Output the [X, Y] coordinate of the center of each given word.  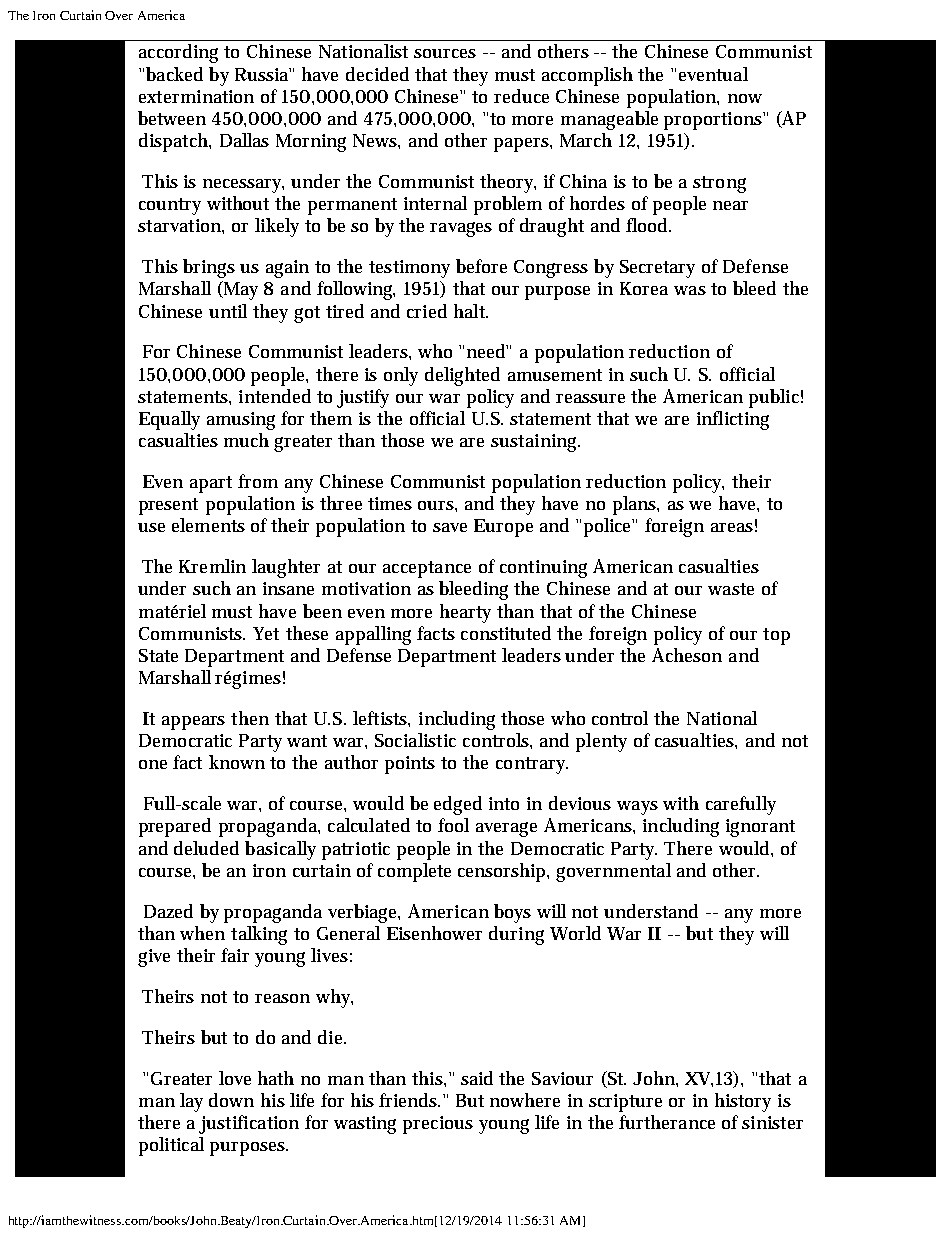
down [231, 1100]
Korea [644, 288]
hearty [465, 613]
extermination [196, 96]
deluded [206, 848]
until [228, 311]
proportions [714, 121]
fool [453, 825]
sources [445, 53]
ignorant [760, 828]
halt [471, 311]
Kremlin [212, 566]
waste [731, 589]
